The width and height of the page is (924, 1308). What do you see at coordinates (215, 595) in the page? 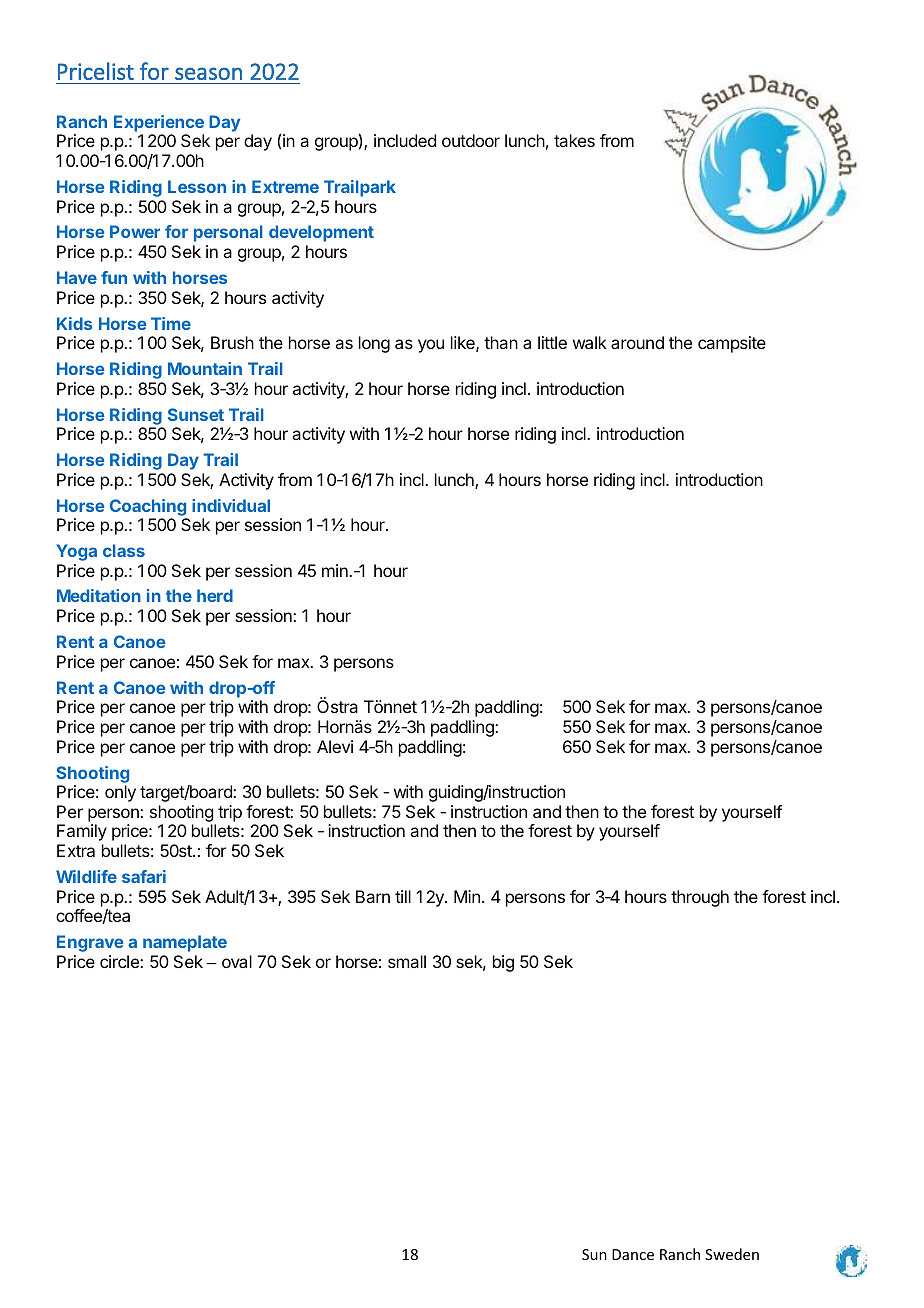
I see `herd` at bounding box center [215, 595].
